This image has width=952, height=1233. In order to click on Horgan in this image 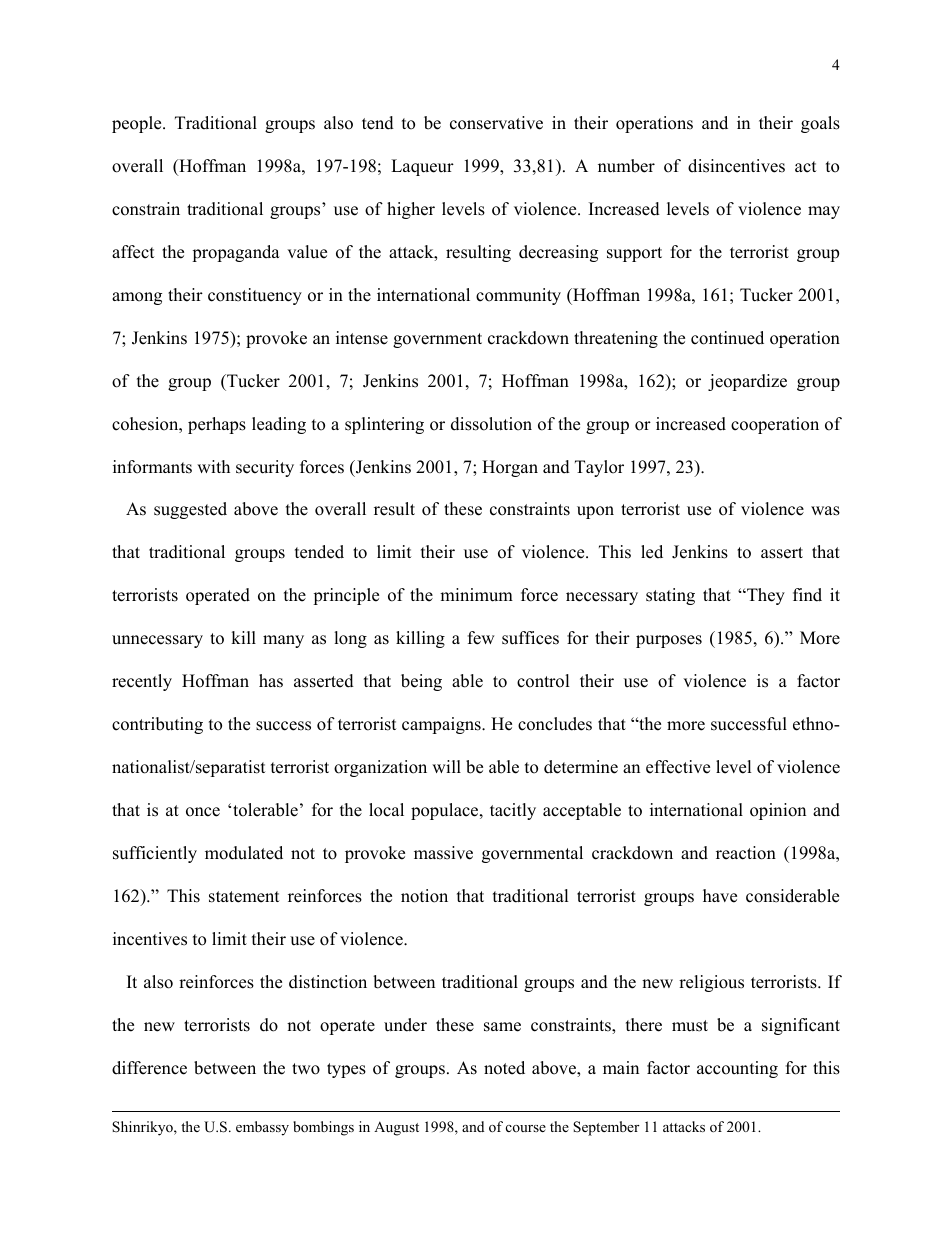, I will do `click(510, 468)`.
